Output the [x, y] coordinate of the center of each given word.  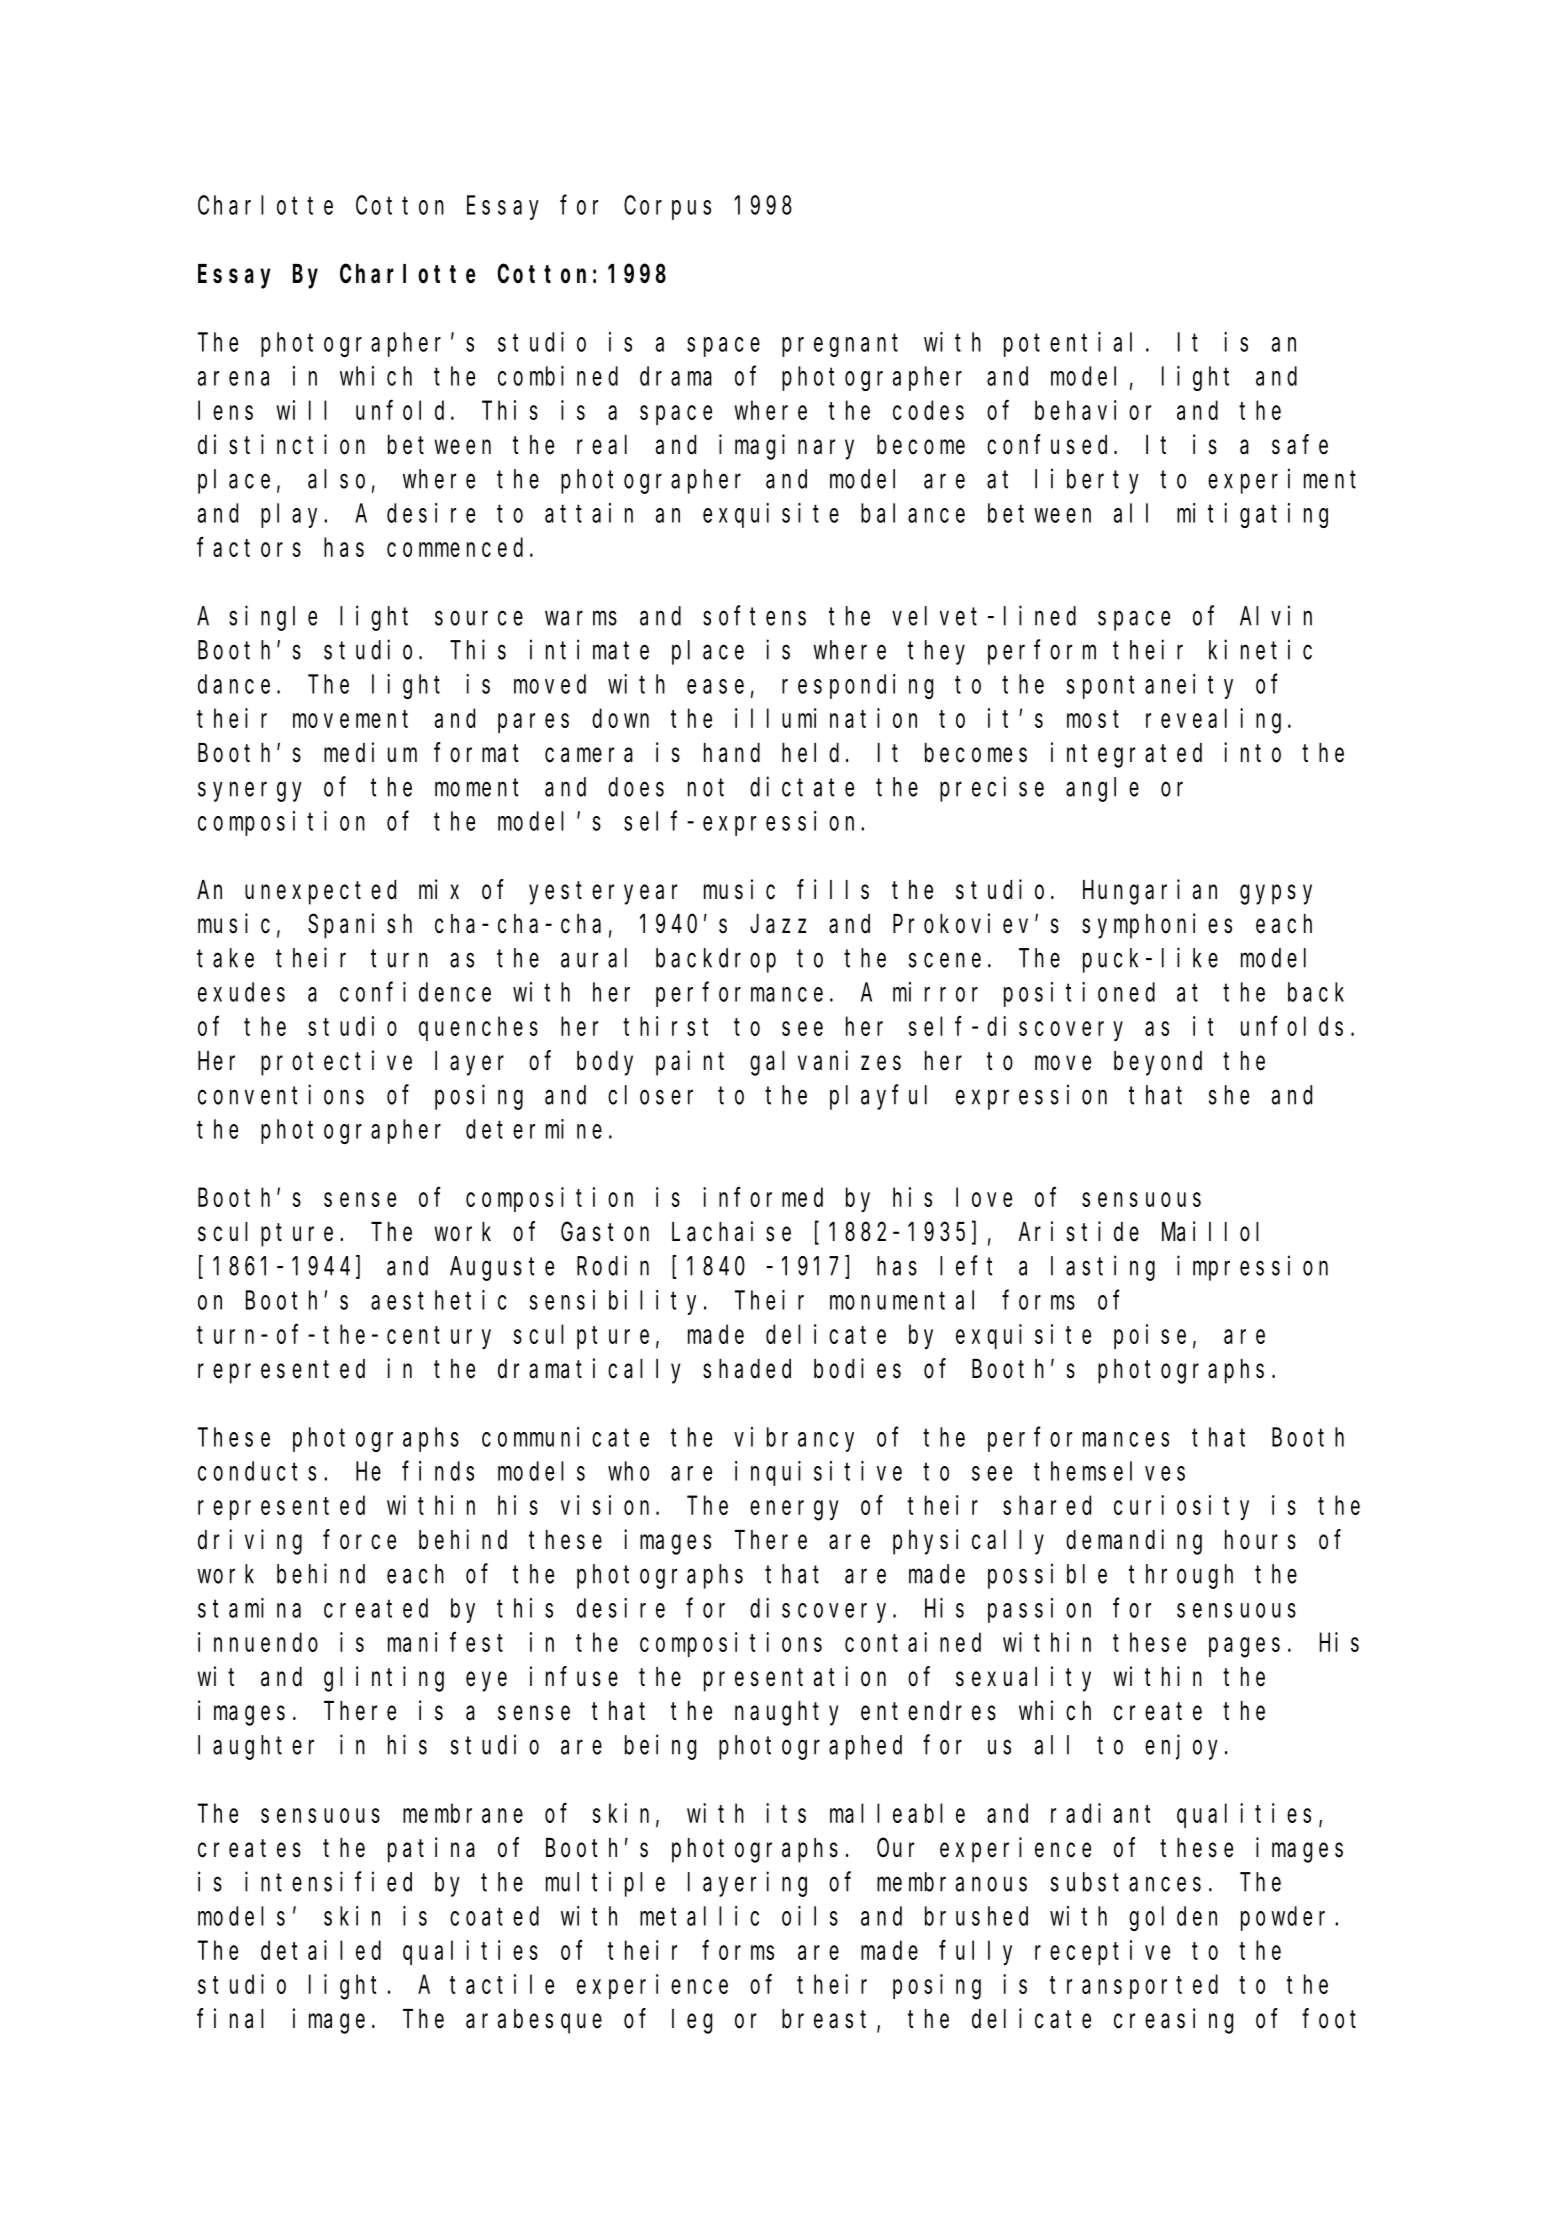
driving [250, 1542]
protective [336, 1063]
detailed [321, 1950]
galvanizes [825, 1063]
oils [810, 1916]
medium [370, 752]
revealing [1213, 721]
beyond [1158, 1063]
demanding [1134, 1542]
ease [715, 686]
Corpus [667, 208]
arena [233, 378]
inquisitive [818, 1473]
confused [1051, 445]
